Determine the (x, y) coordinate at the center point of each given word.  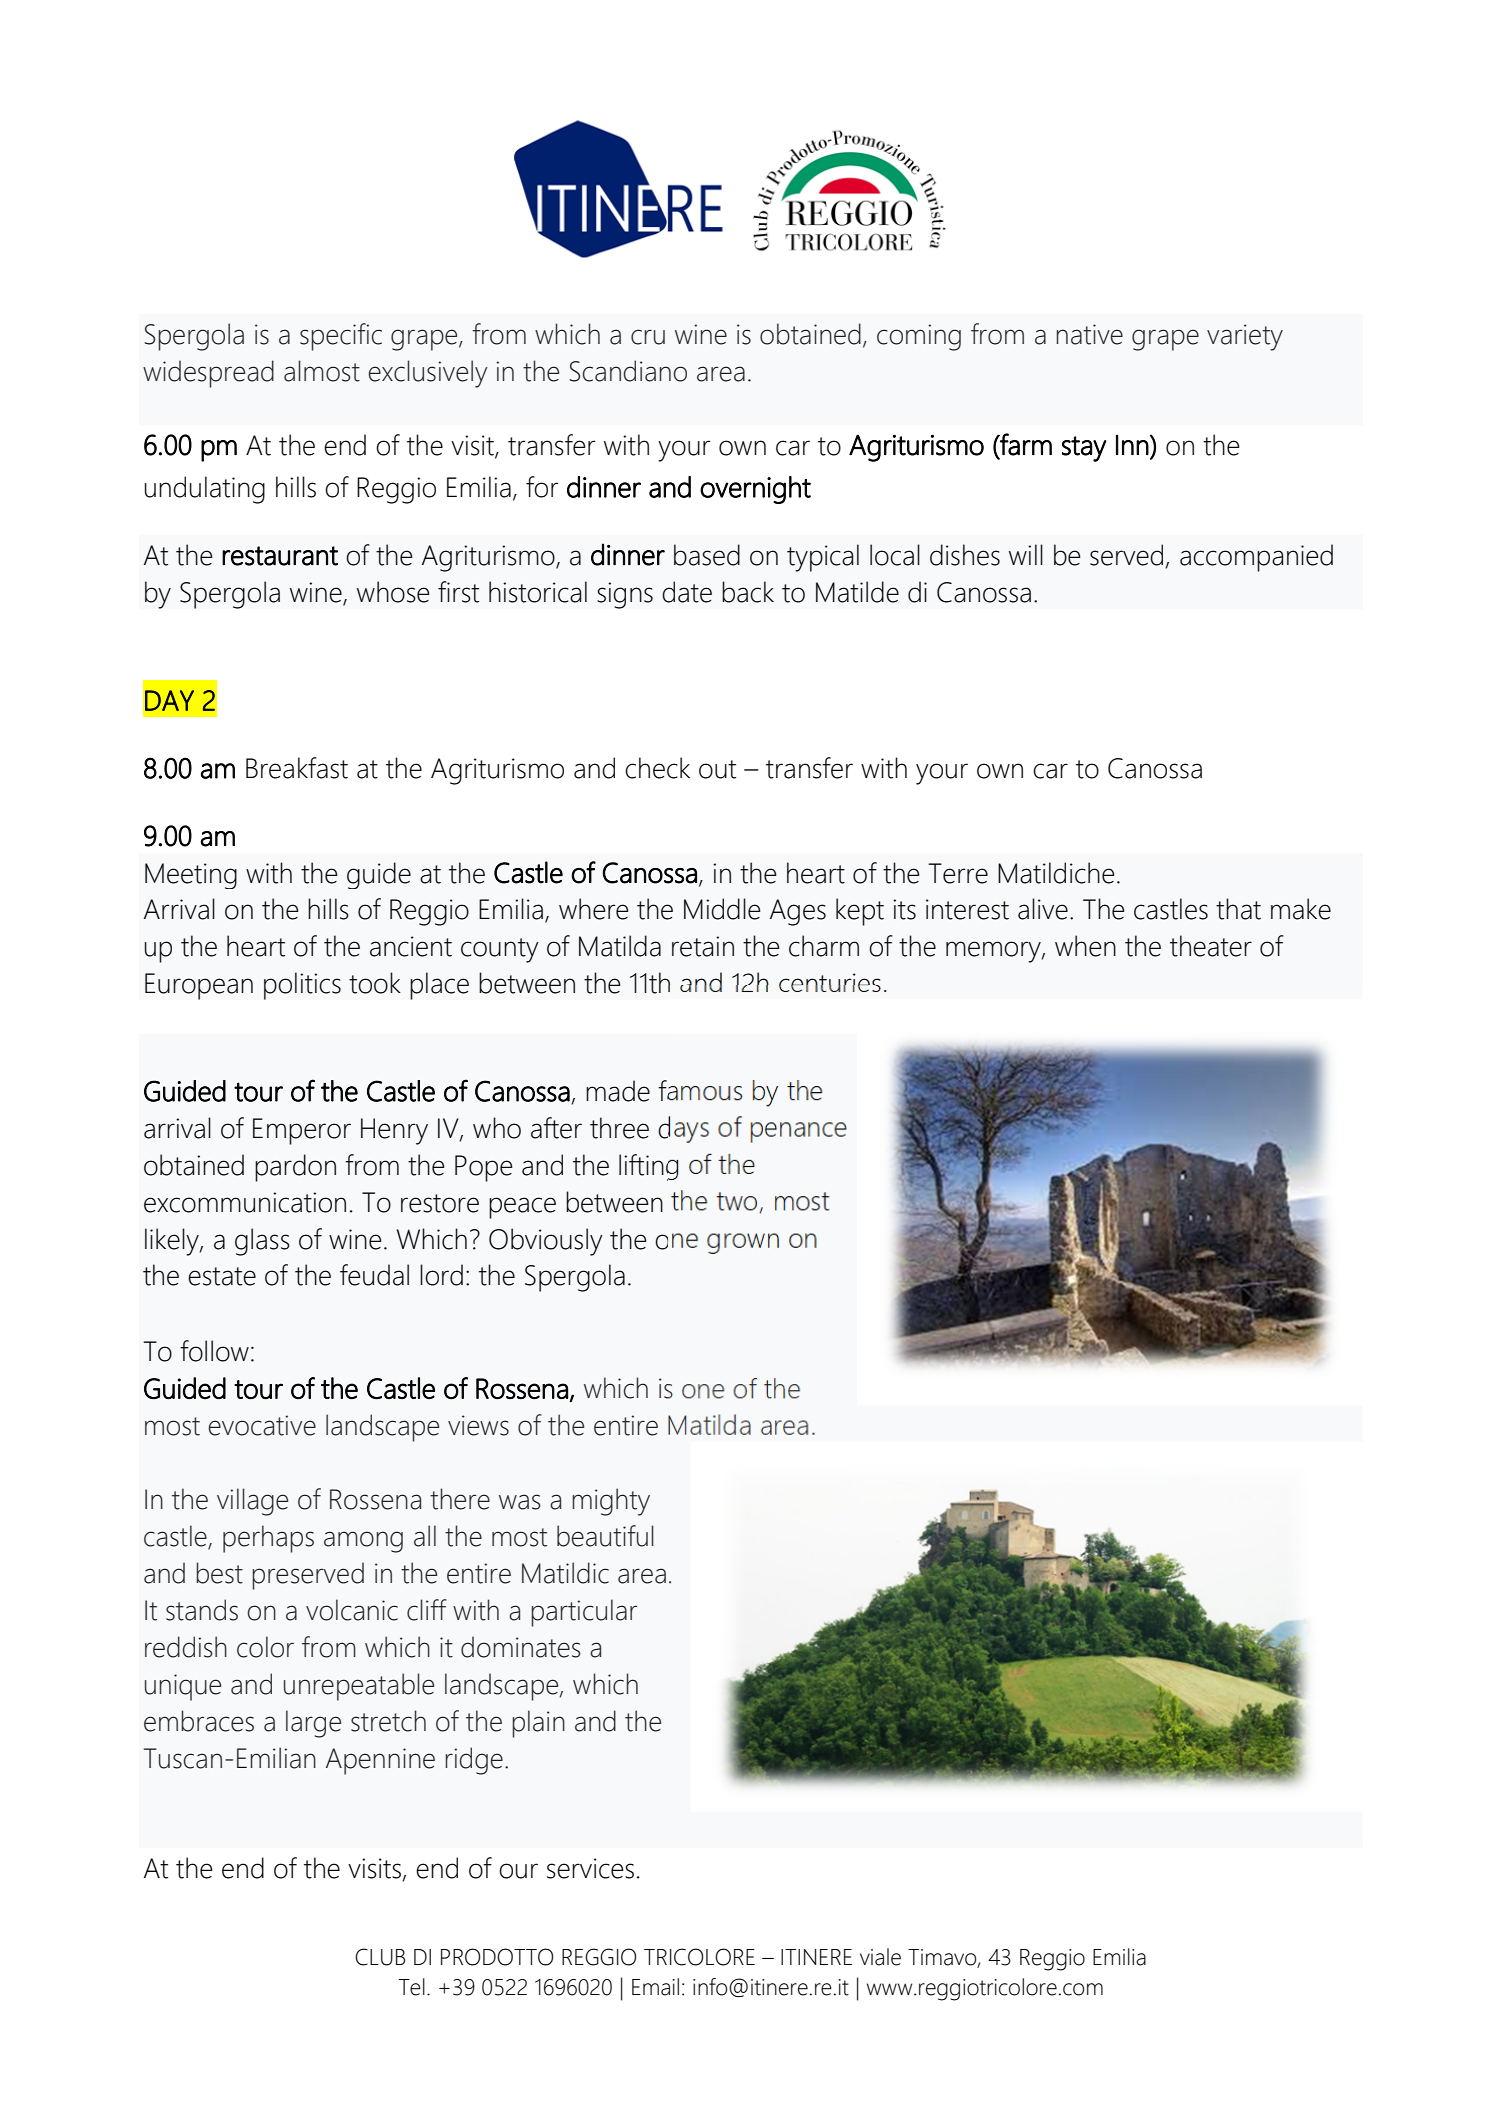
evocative (262, 1425)
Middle (722, 909)
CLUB (380, 1957)
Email (655, 1987)
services (590, 1868)
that (1238, 909)
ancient (411, 946)
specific (341, 337)
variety (1245, 337)
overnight (755, 490)
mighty (611, 1502)
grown (743, 1243)
